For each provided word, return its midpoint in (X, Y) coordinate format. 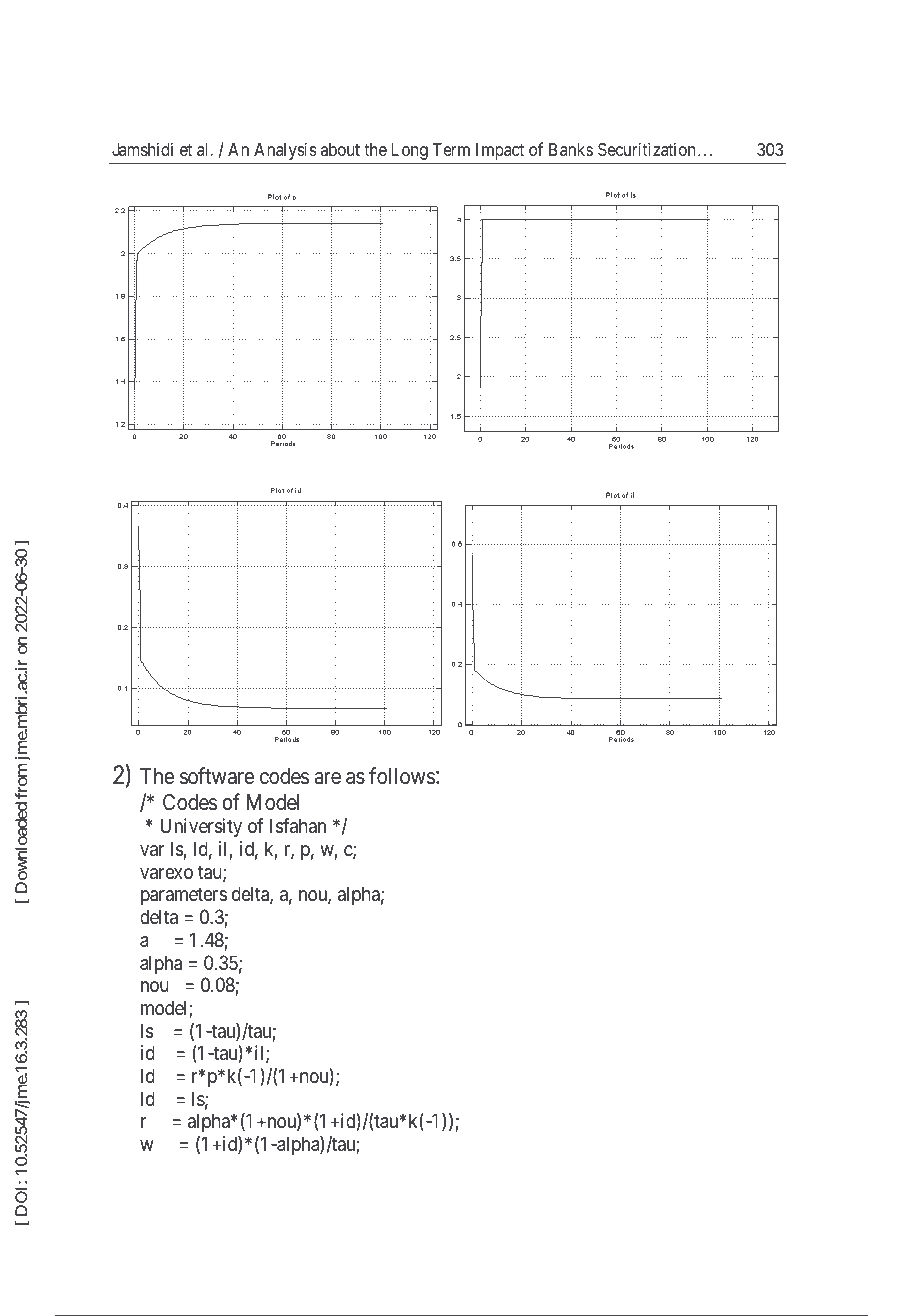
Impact (500, 151)
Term (451, 149)
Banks (571, 149)
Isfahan (298, 826)
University (201, 827)
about (340, 149)
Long (410, 151)
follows (402, 776)
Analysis (285, 151)
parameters (184, 896)
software (217, 776)
